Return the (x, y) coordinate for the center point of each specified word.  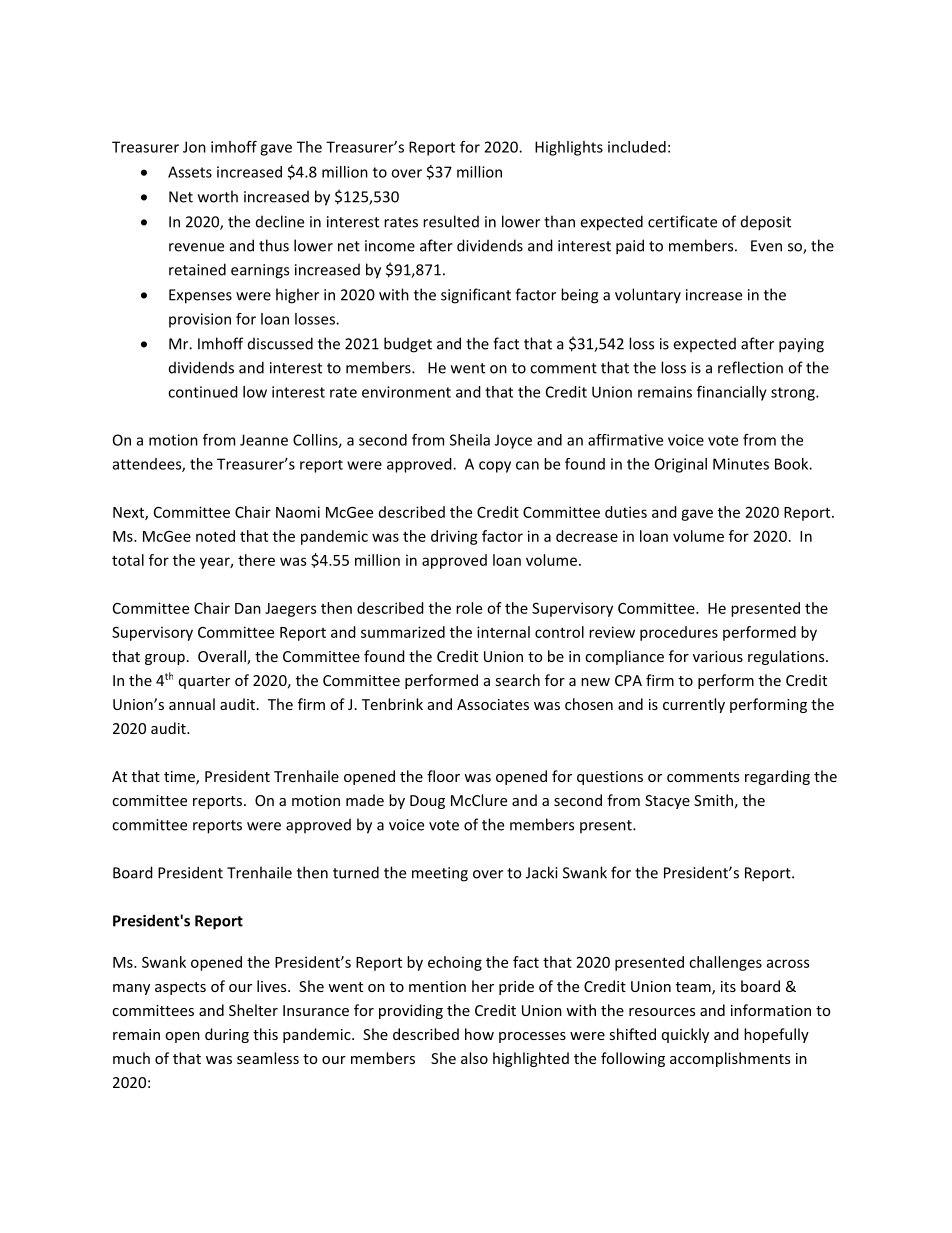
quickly (685, 1035)
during (227, 1035)
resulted (451, 221)
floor (443, 776)
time (180, 778)
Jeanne (264, 440)
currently (694, 705)
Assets (190, 172)
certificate (682, 221)
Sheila (470, 440)
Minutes (741, 464)
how (479, 1034)
